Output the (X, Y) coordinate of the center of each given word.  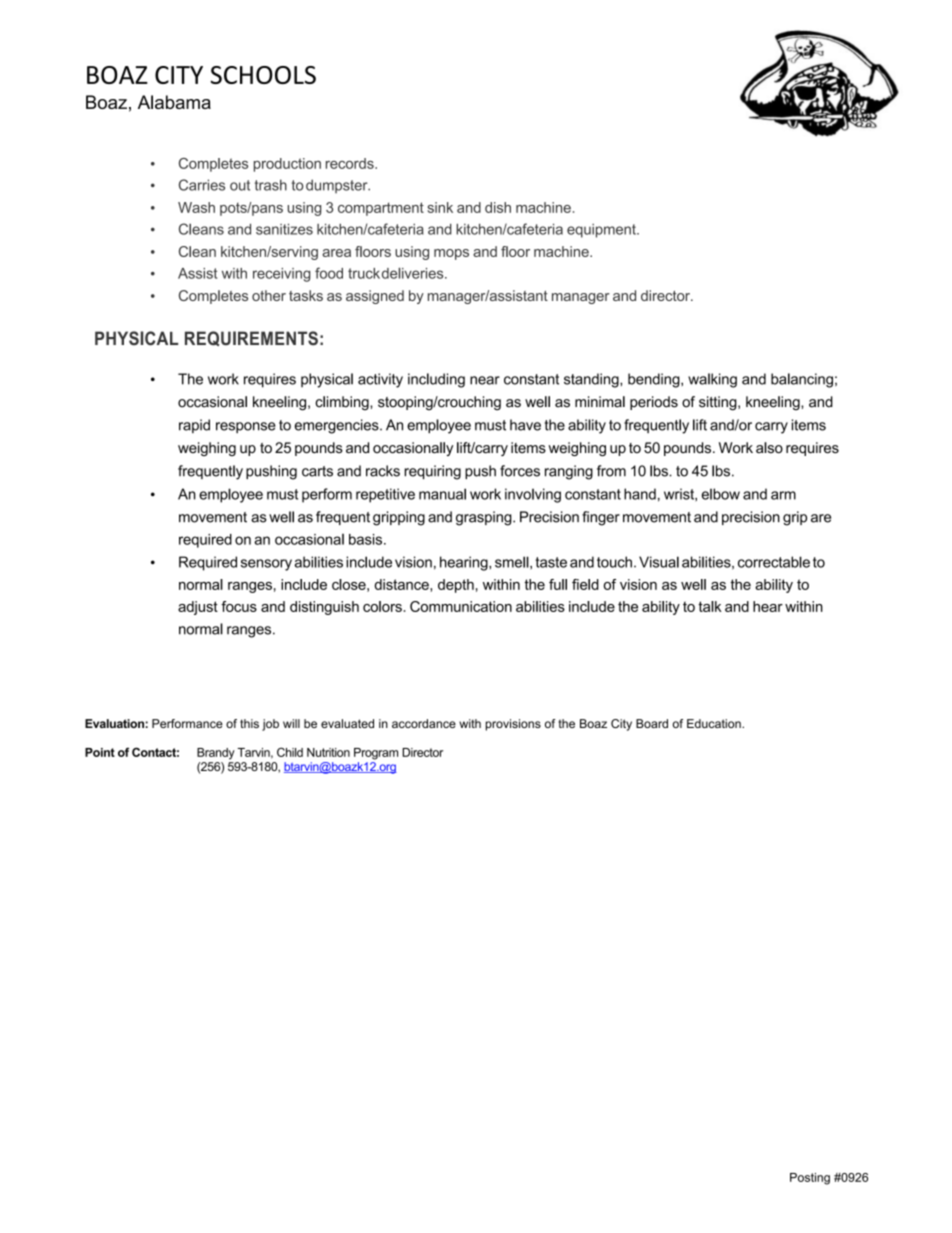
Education (715, 723)
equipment (602, 231)
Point (100, 752)
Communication (461, 606)
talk (710, 606)
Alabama (174, 102)
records (351, 163)
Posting (810, 1179)
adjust (198, 608)
